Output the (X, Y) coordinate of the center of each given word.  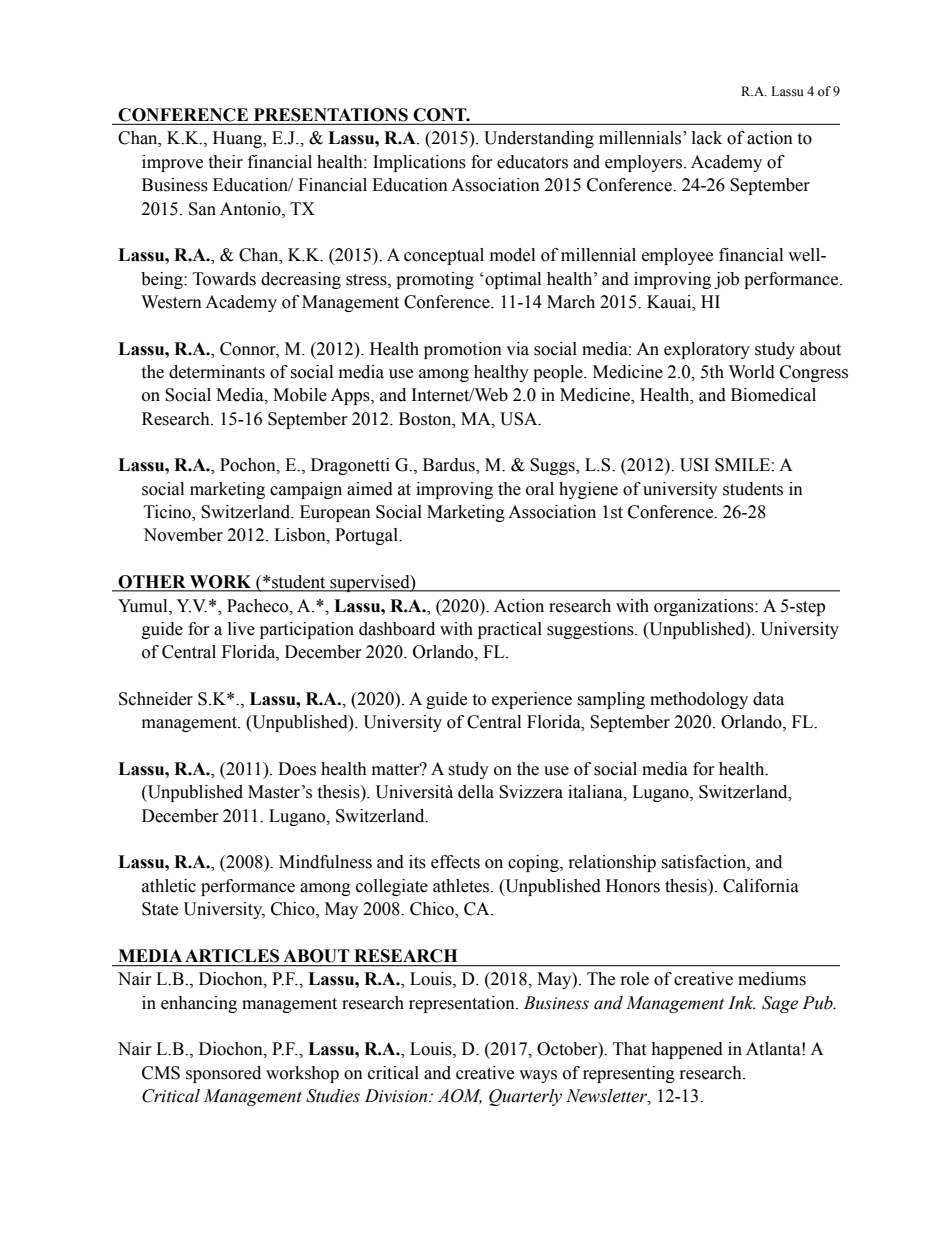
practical (510, 630)
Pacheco (259, 606)
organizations (705, 607)
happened (687, 1050)
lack (707, 138)
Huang (238, 139)
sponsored (223, 1074)
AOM (460, 1096)
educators (532, 162)
